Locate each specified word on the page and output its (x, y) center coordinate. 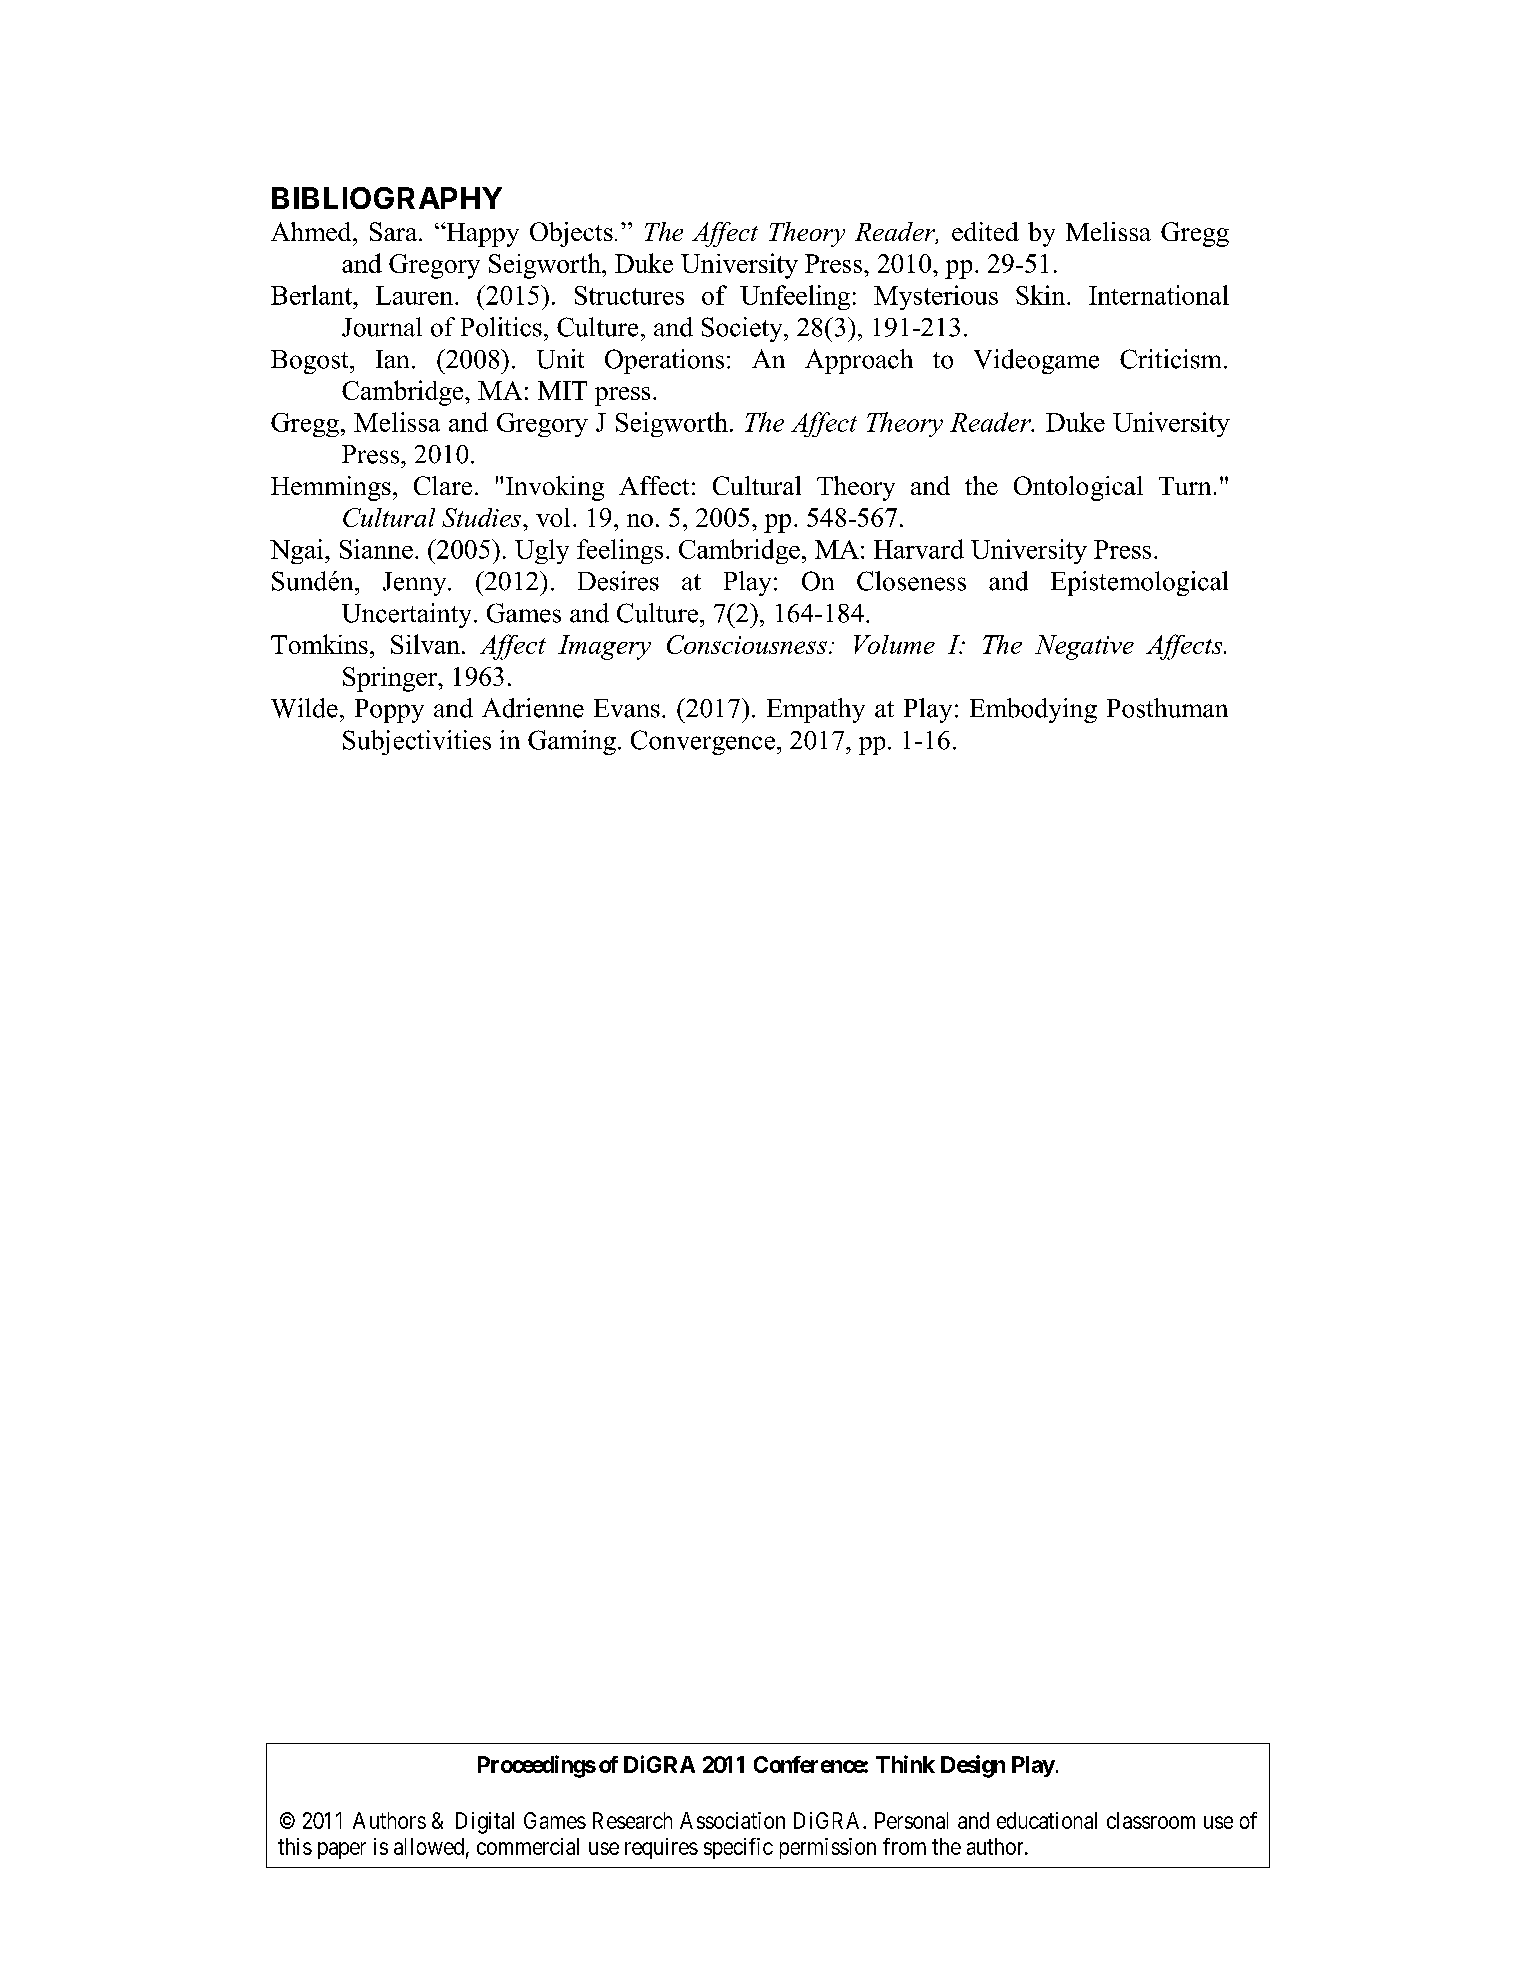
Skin (1042, 295)
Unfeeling (795, 297)
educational (1047, 1820)
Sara (395, 231)
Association (732, 1820)
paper (342, 1850)
